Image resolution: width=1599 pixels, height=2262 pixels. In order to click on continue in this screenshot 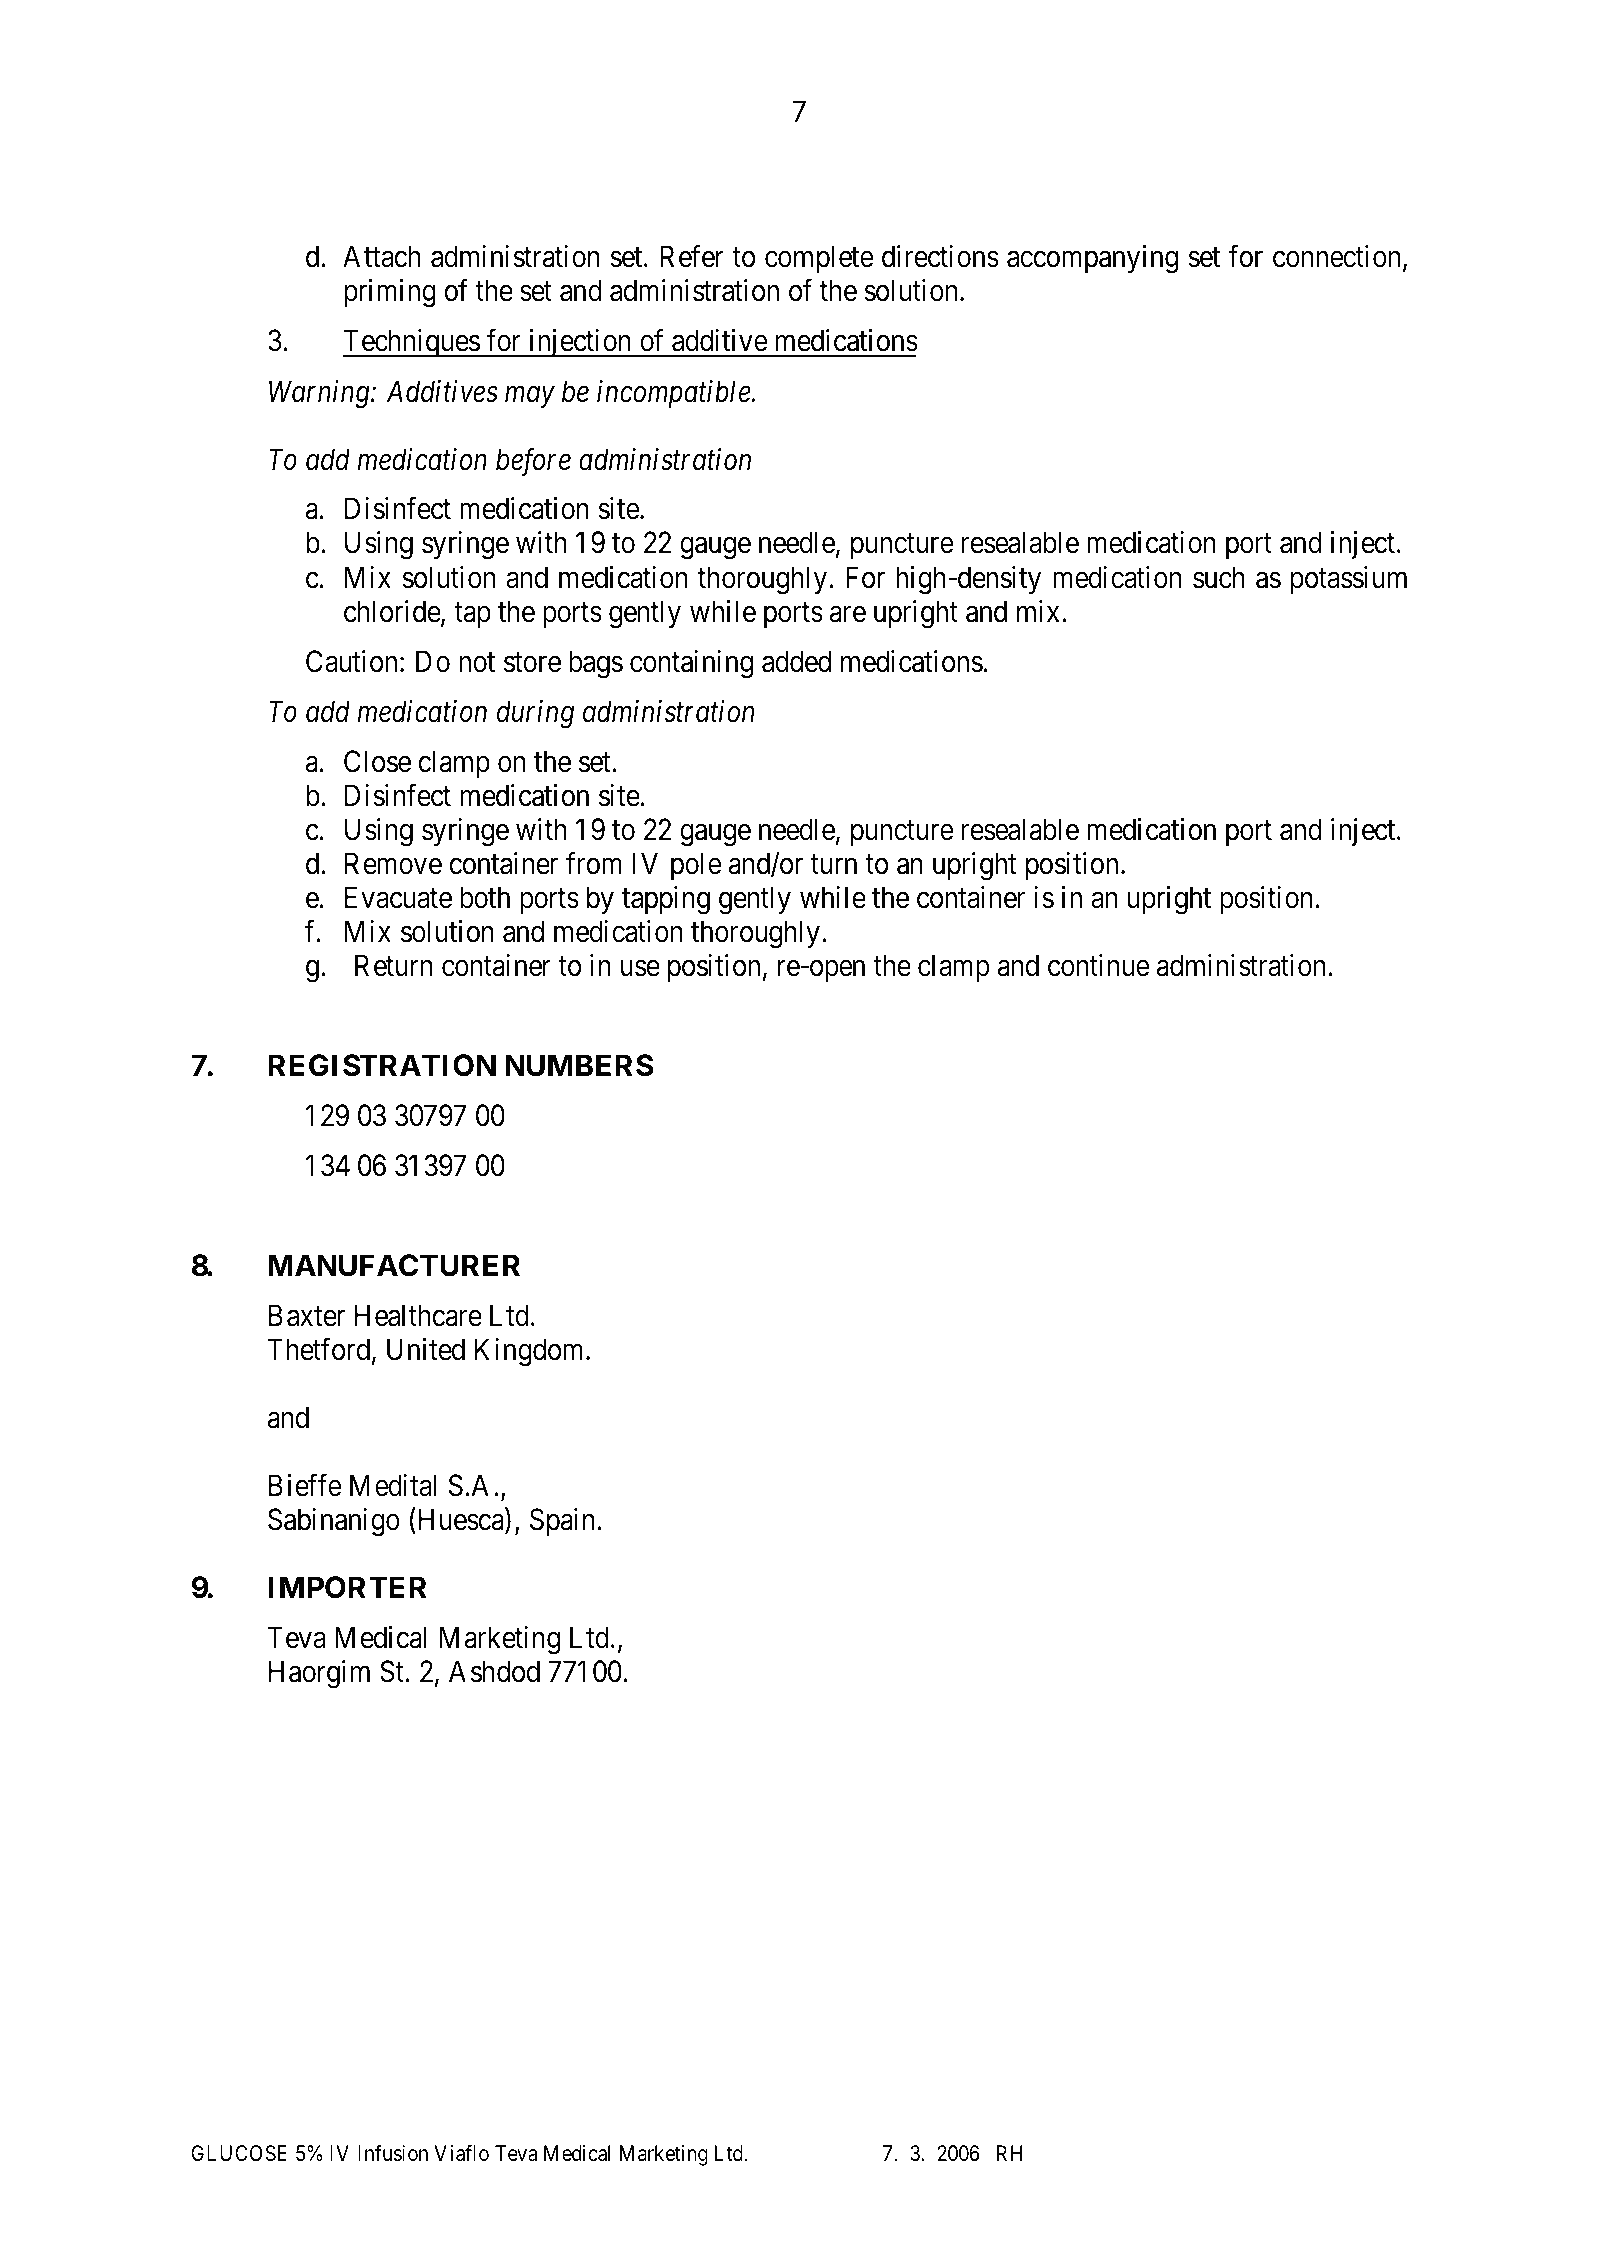, I will do `click(1099, 965)`.
